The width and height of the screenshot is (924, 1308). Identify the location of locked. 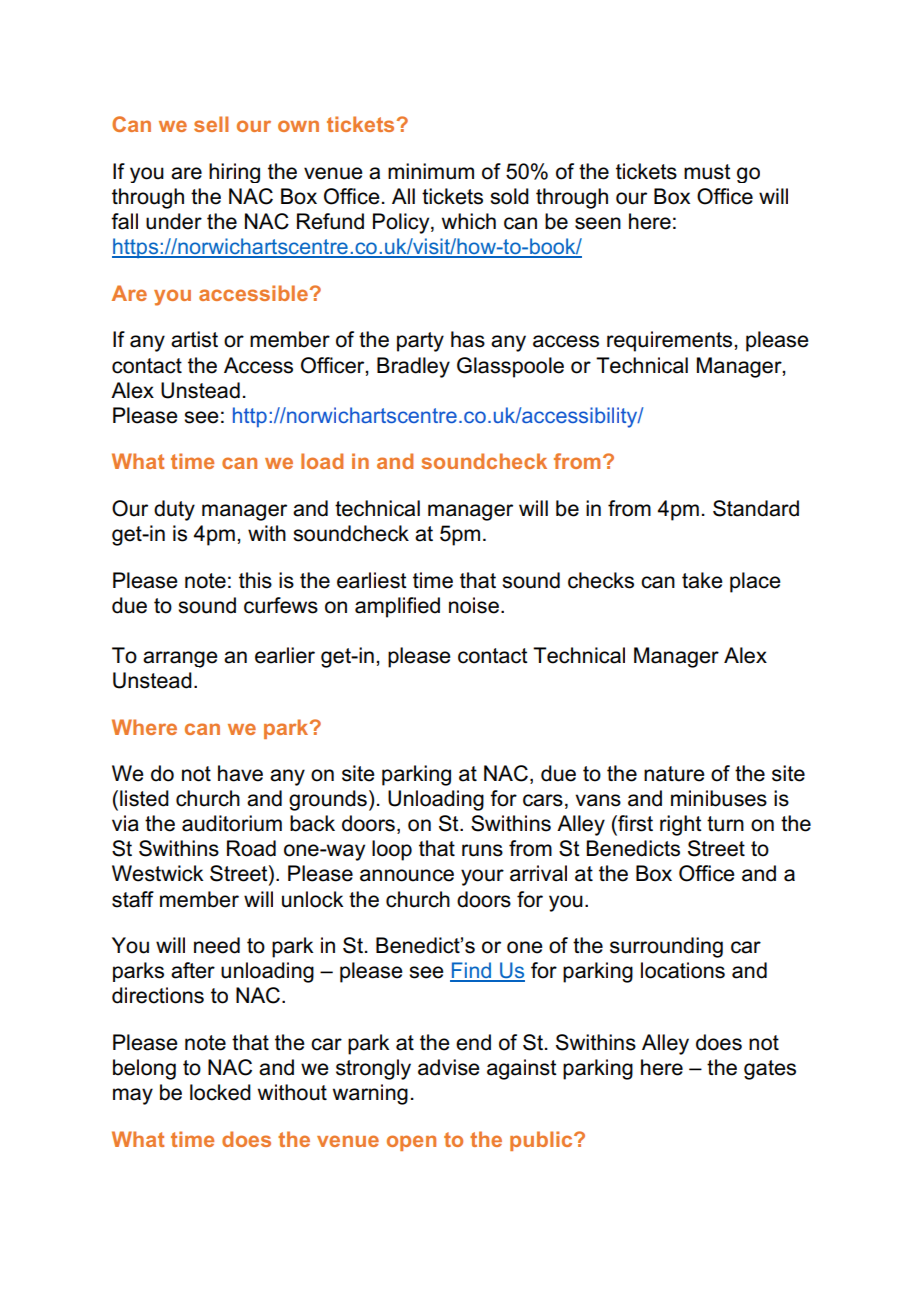
(220, 1092).
